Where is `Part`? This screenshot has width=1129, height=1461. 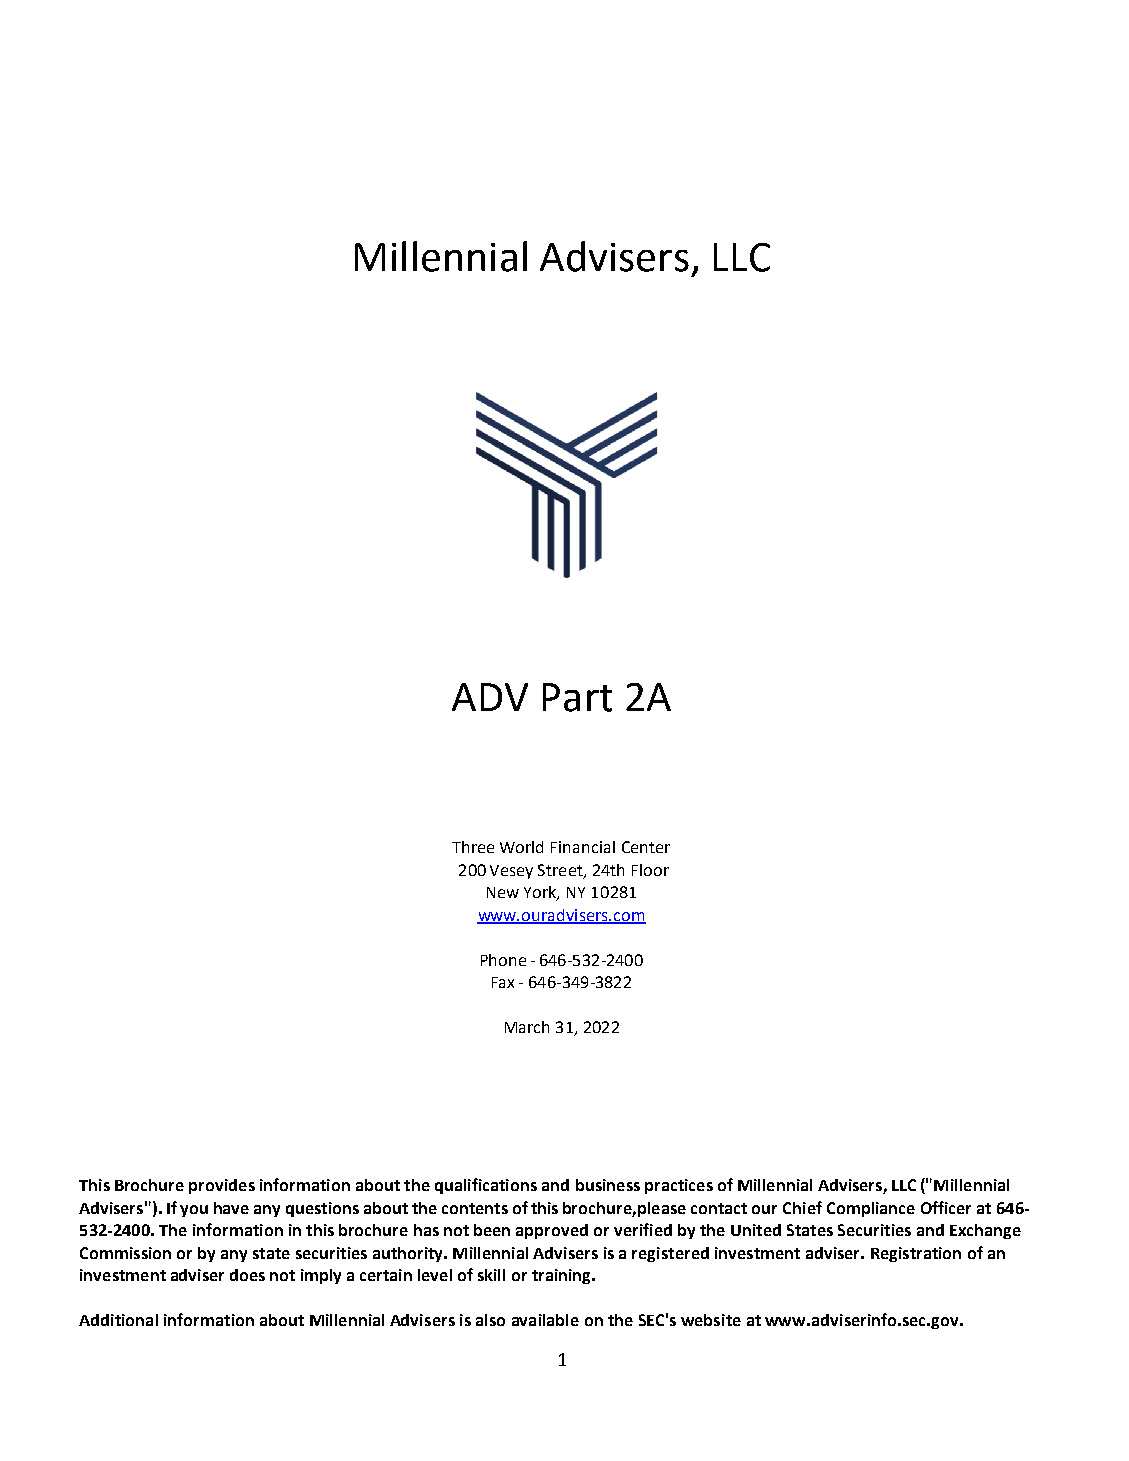
Part is located at coordinates (577, 697).
